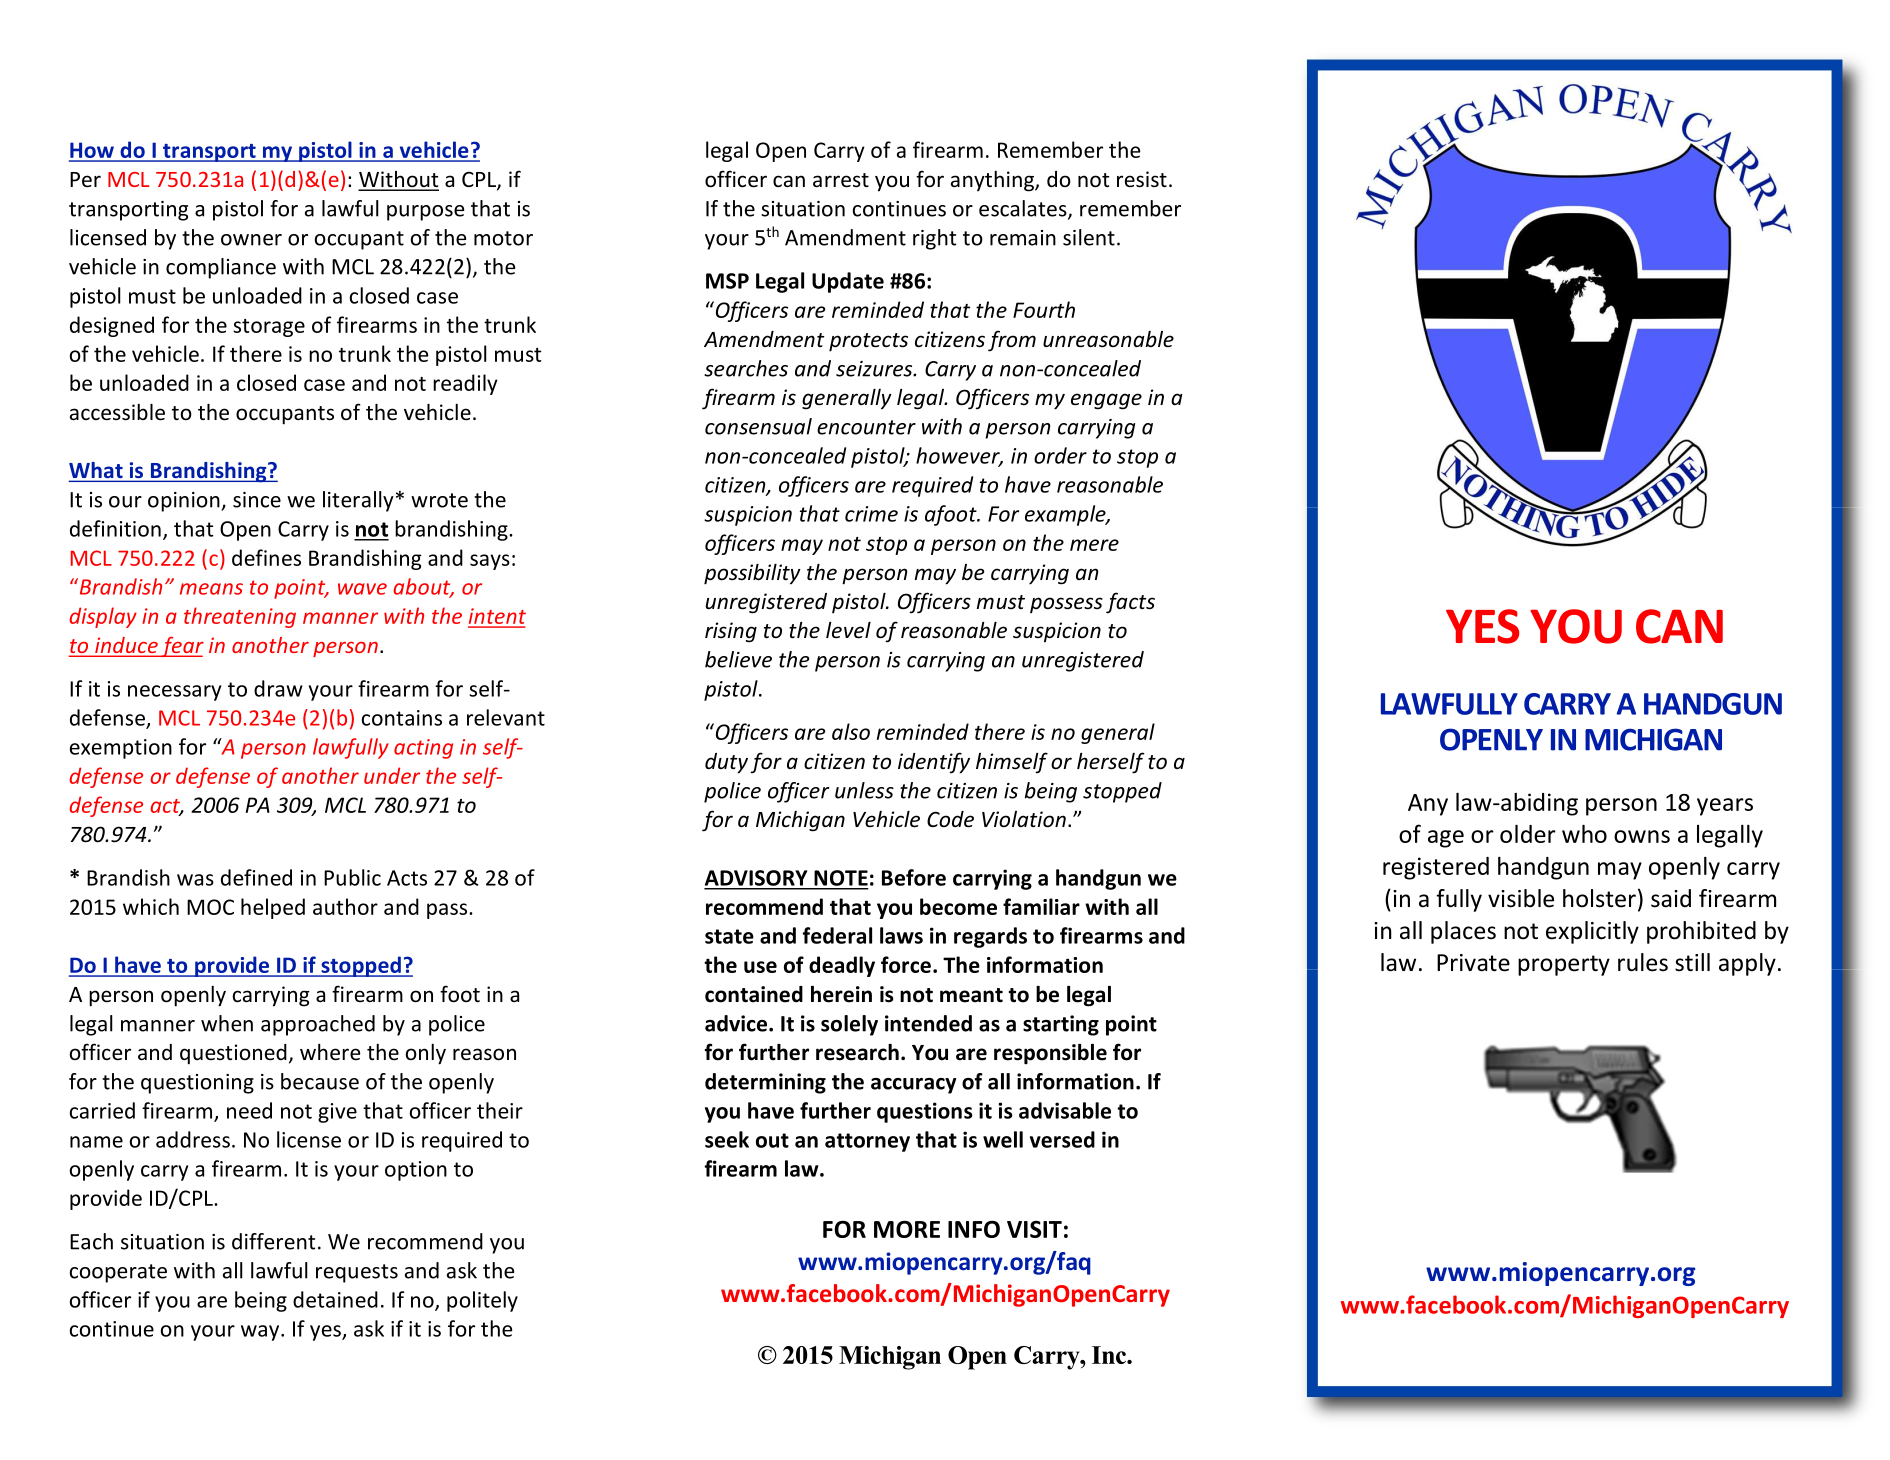  What do you see at coordinates (266, 557) in the screenshot?
I see `defines` at bounding box center [266, 557].
